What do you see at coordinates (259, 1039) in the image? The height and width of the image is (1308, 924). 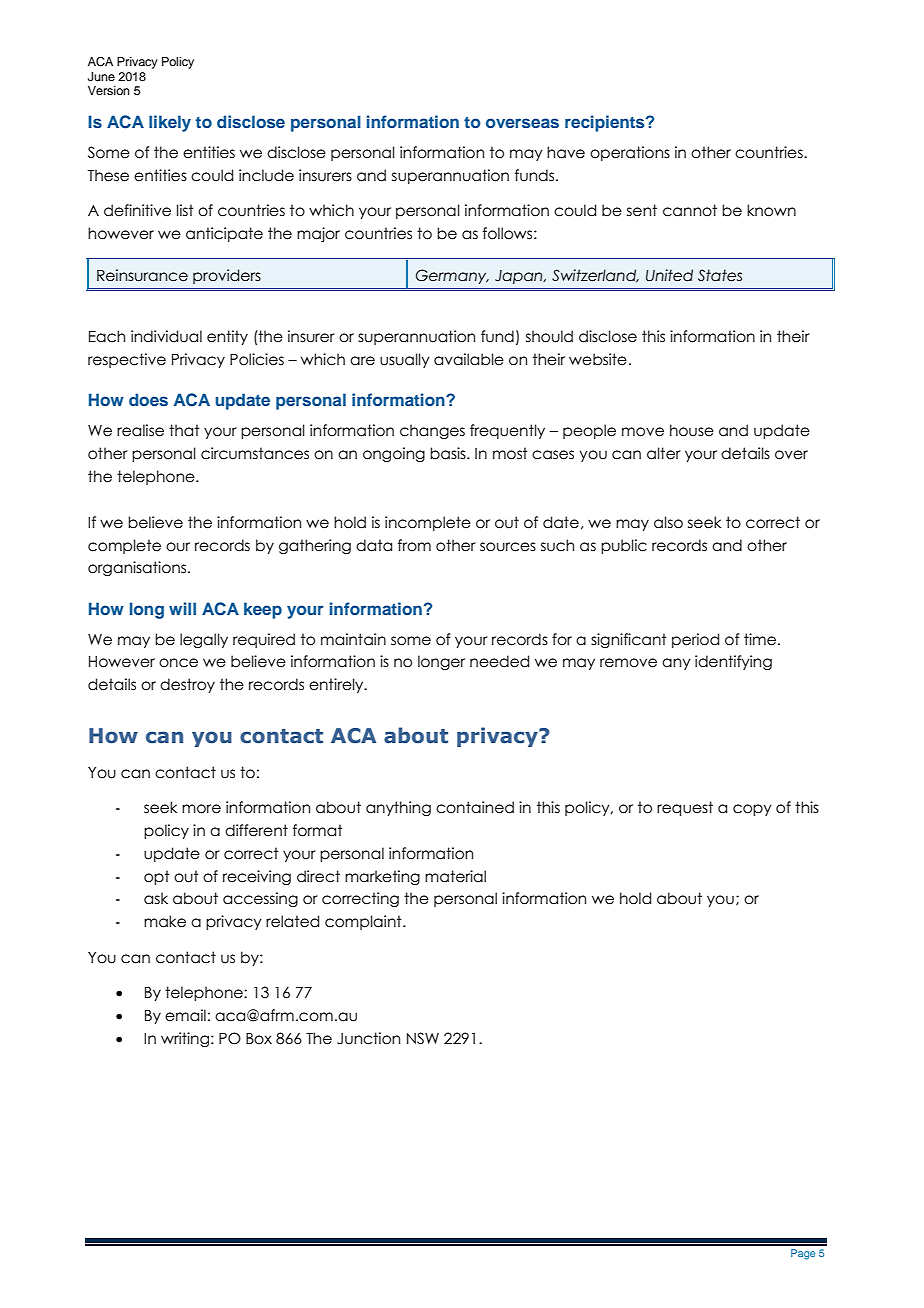 I see `Box` at bounding box center [259, 1039].
